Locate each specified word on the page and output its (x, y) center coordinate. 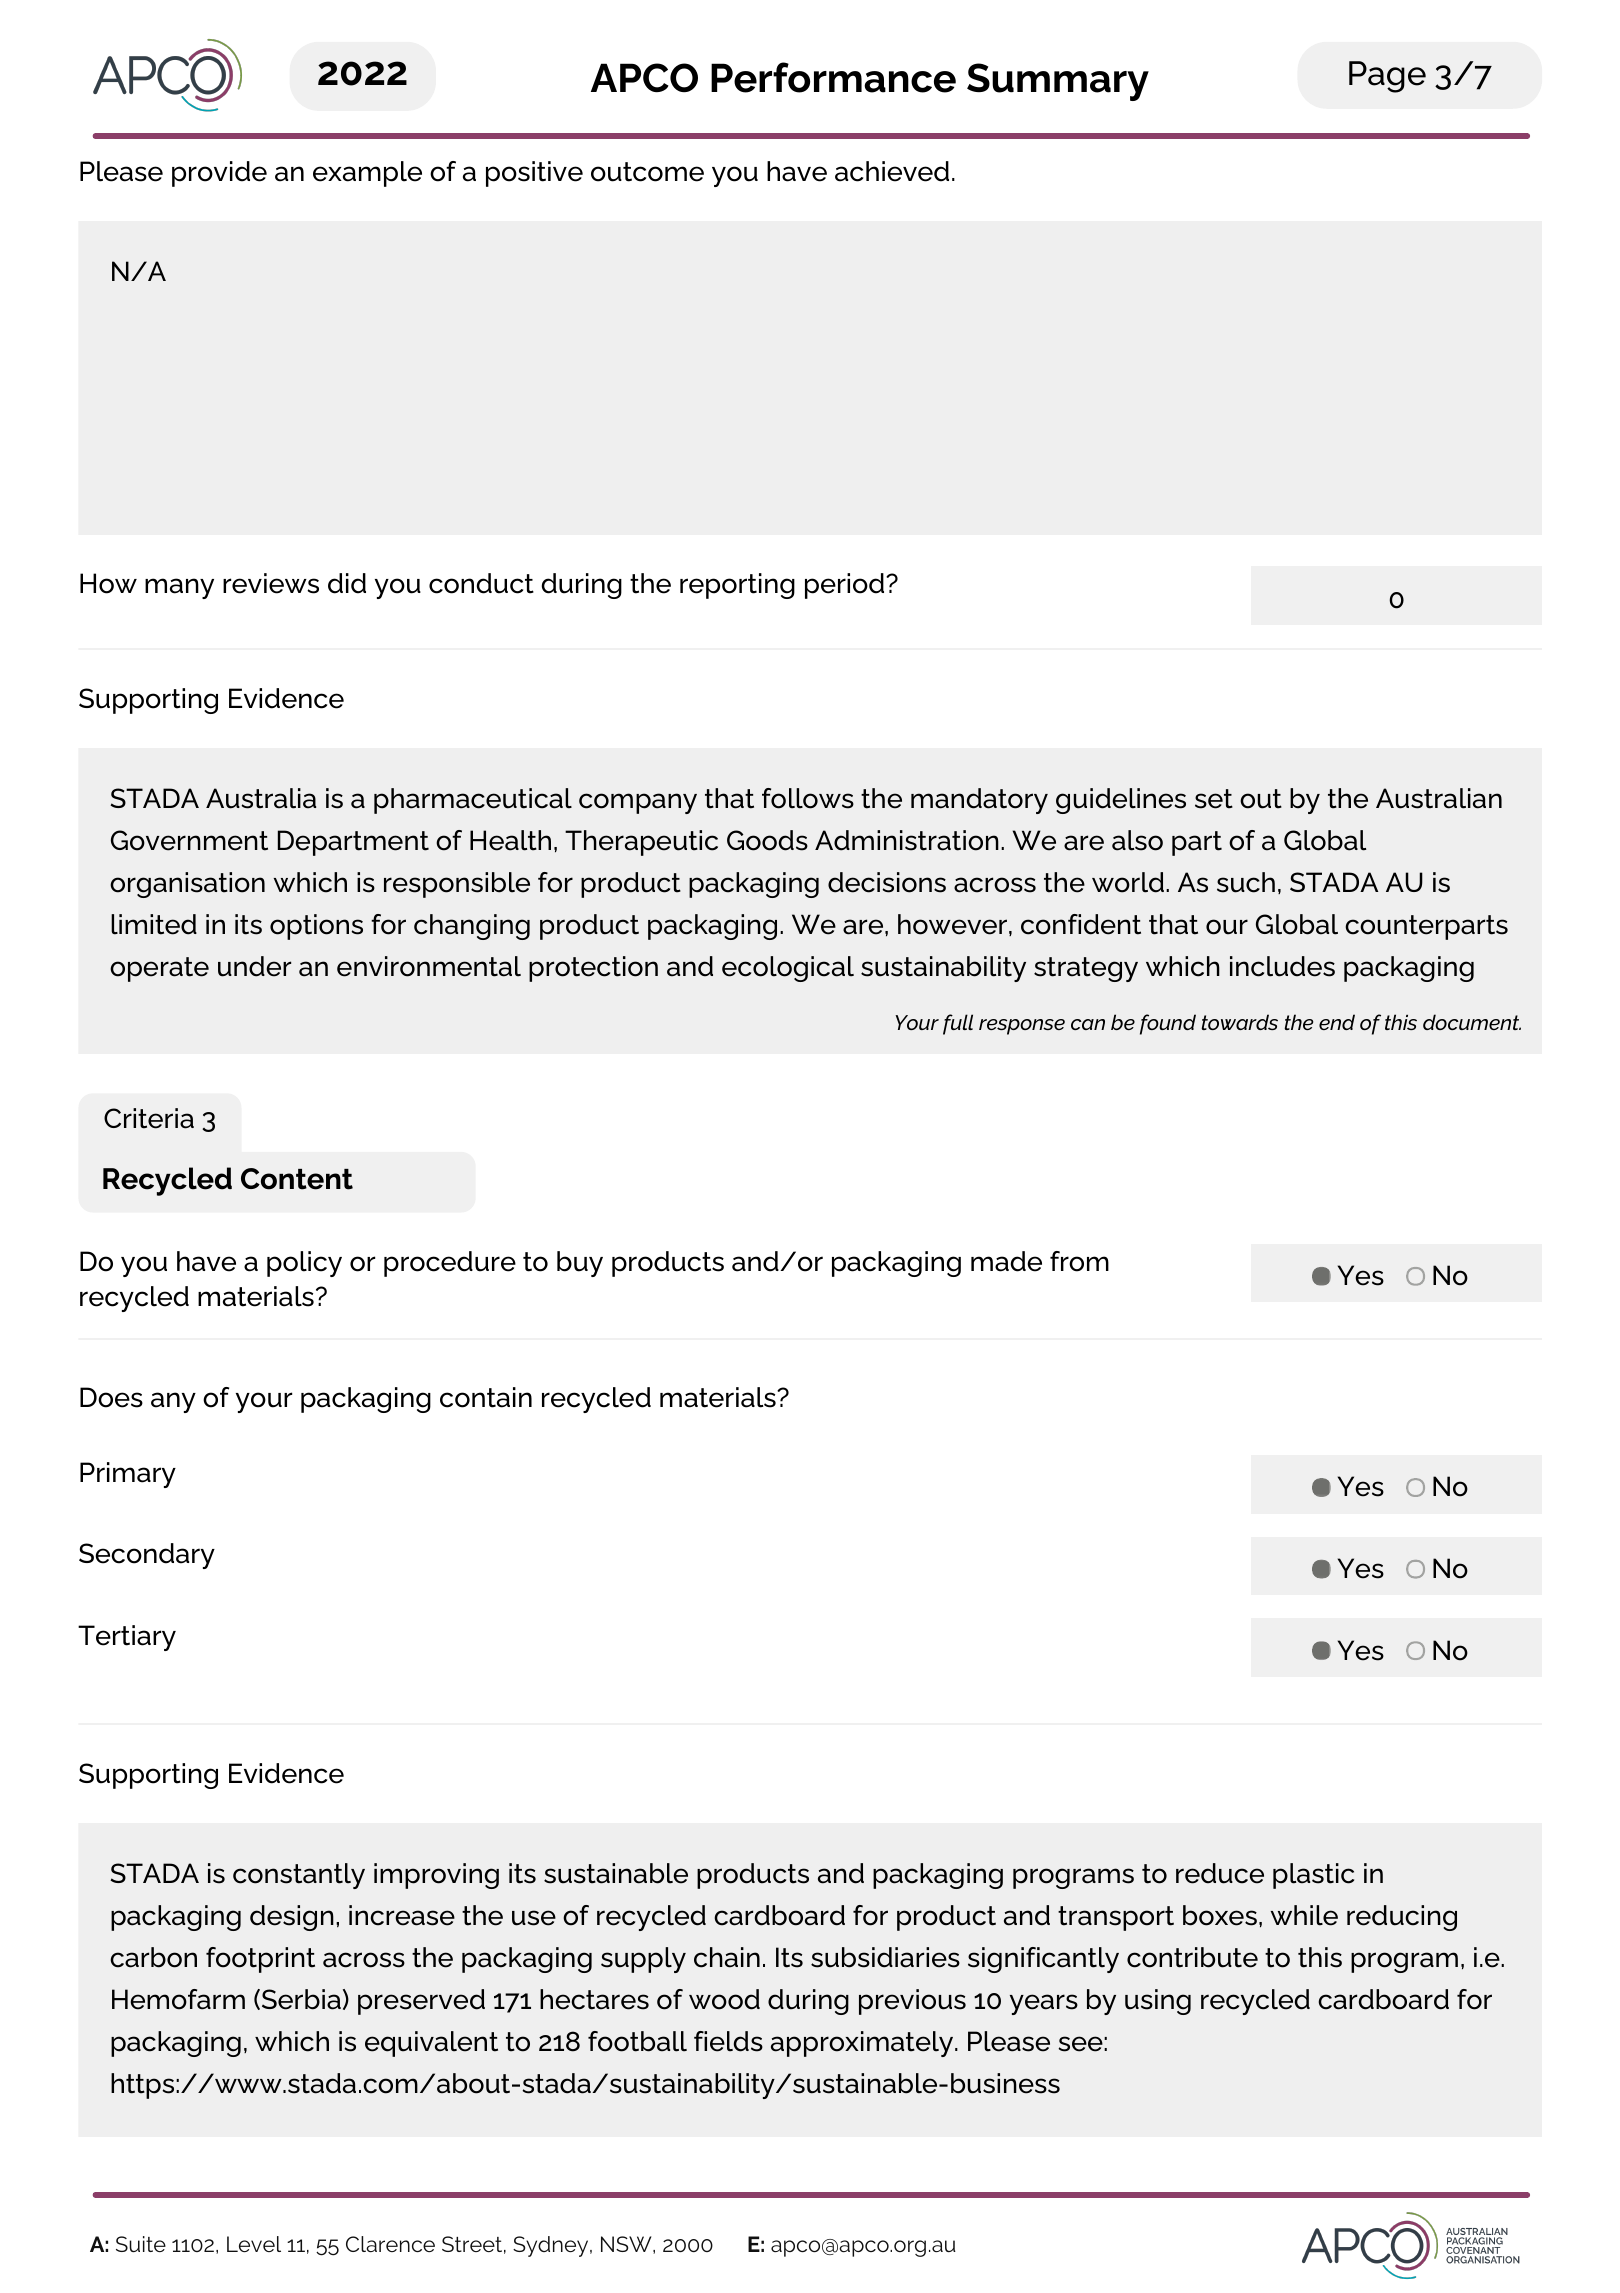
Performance (833, 77)
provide (219, 174)
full (958, 1024)
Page (1387, 77)
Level (254, 2244)
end (1337, 1022)
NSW (627, 2245)
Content (297, 1179)
